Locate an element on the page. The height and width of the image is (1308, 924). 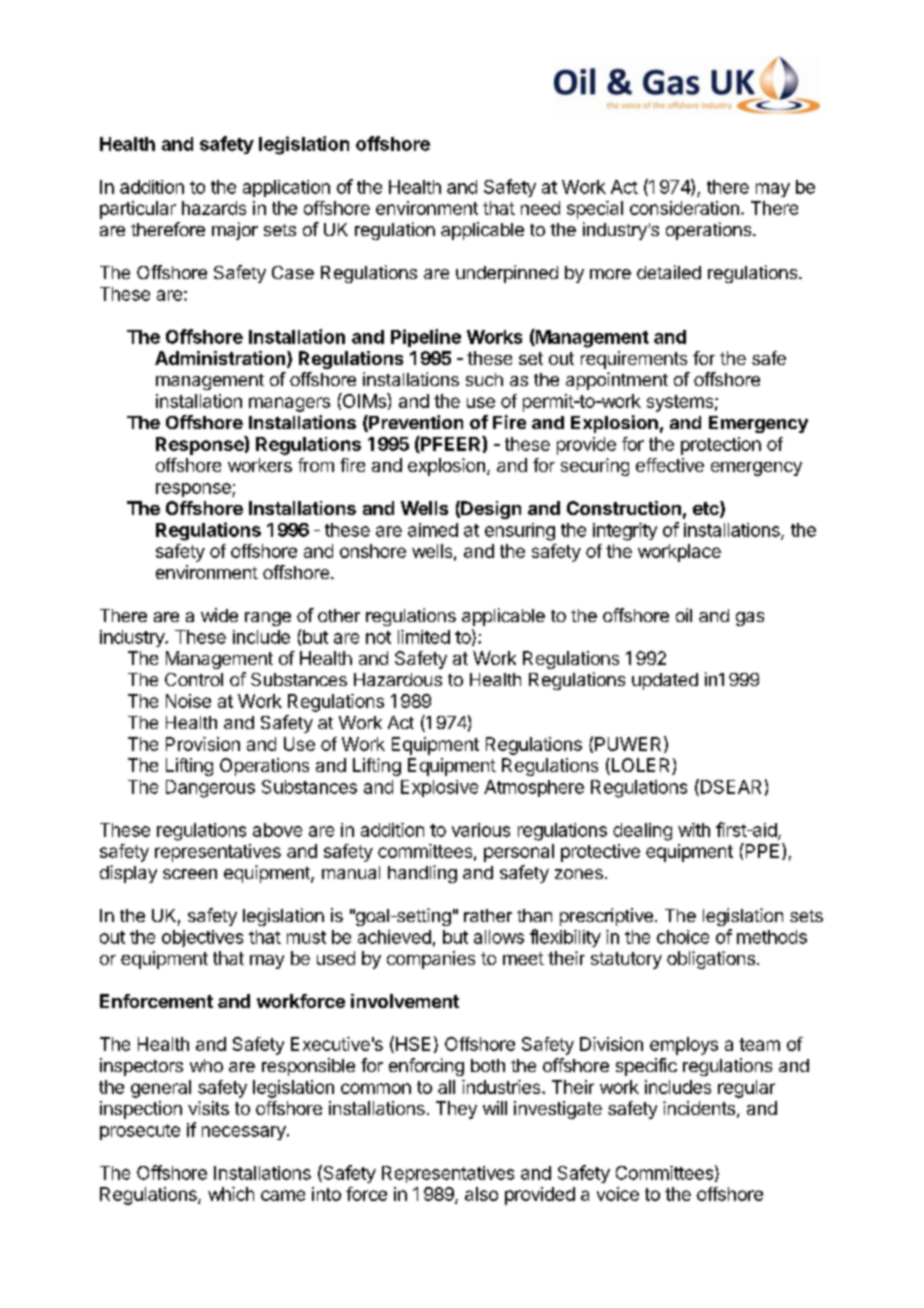
limited is located at coordinates (424, 637).
